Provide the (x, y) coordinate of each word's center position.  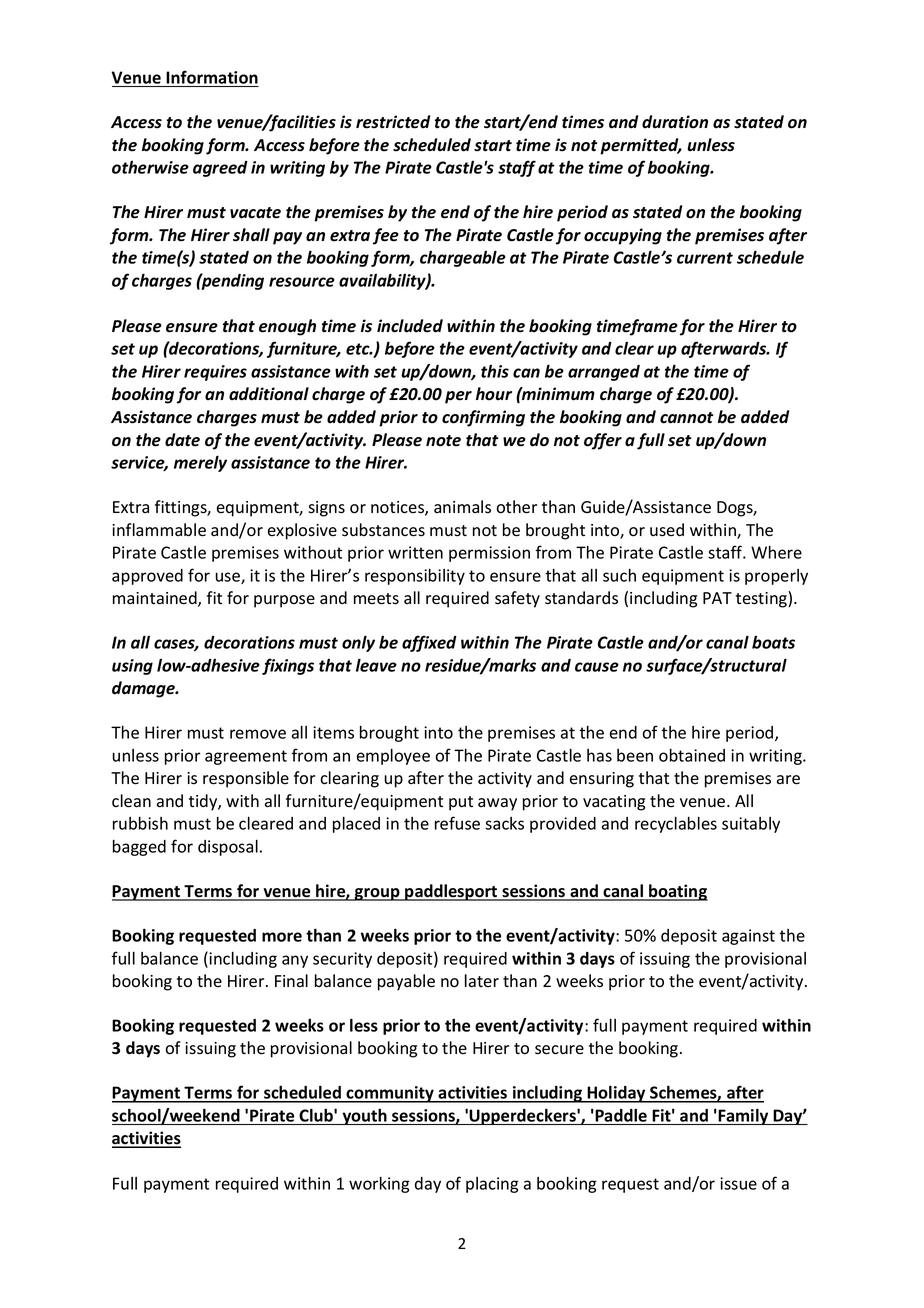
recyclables (676, 825)
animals (462, 507)
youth (364, 1117)
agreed (220, 169)
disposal (228, 848)
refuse (457, 823)
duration (675, 122)
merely (200, 463)
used (667, 530)
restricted (393, 122)
